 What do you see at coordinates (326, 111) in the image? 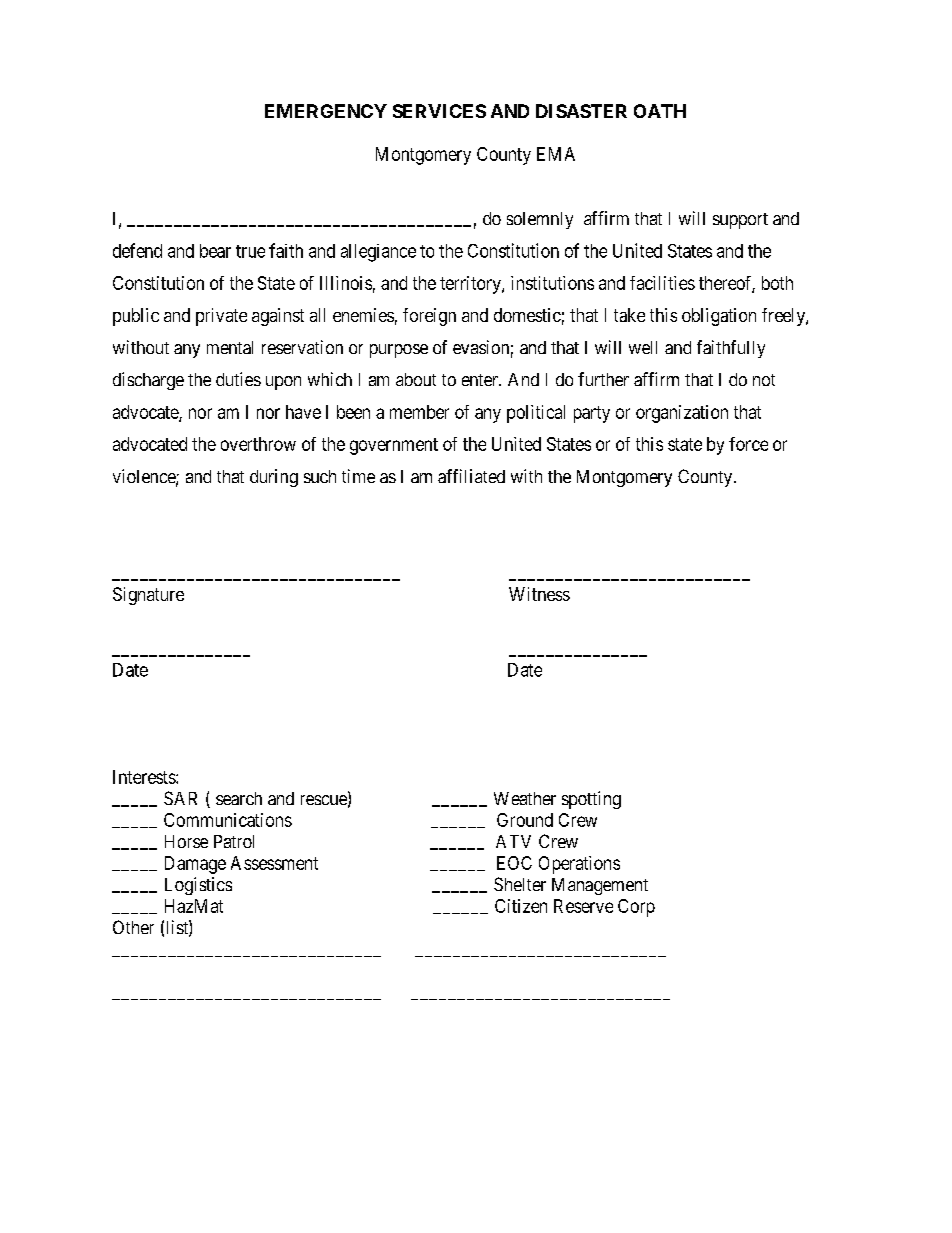
I see `EMERGENCY` at bounding box center [326, 111].
